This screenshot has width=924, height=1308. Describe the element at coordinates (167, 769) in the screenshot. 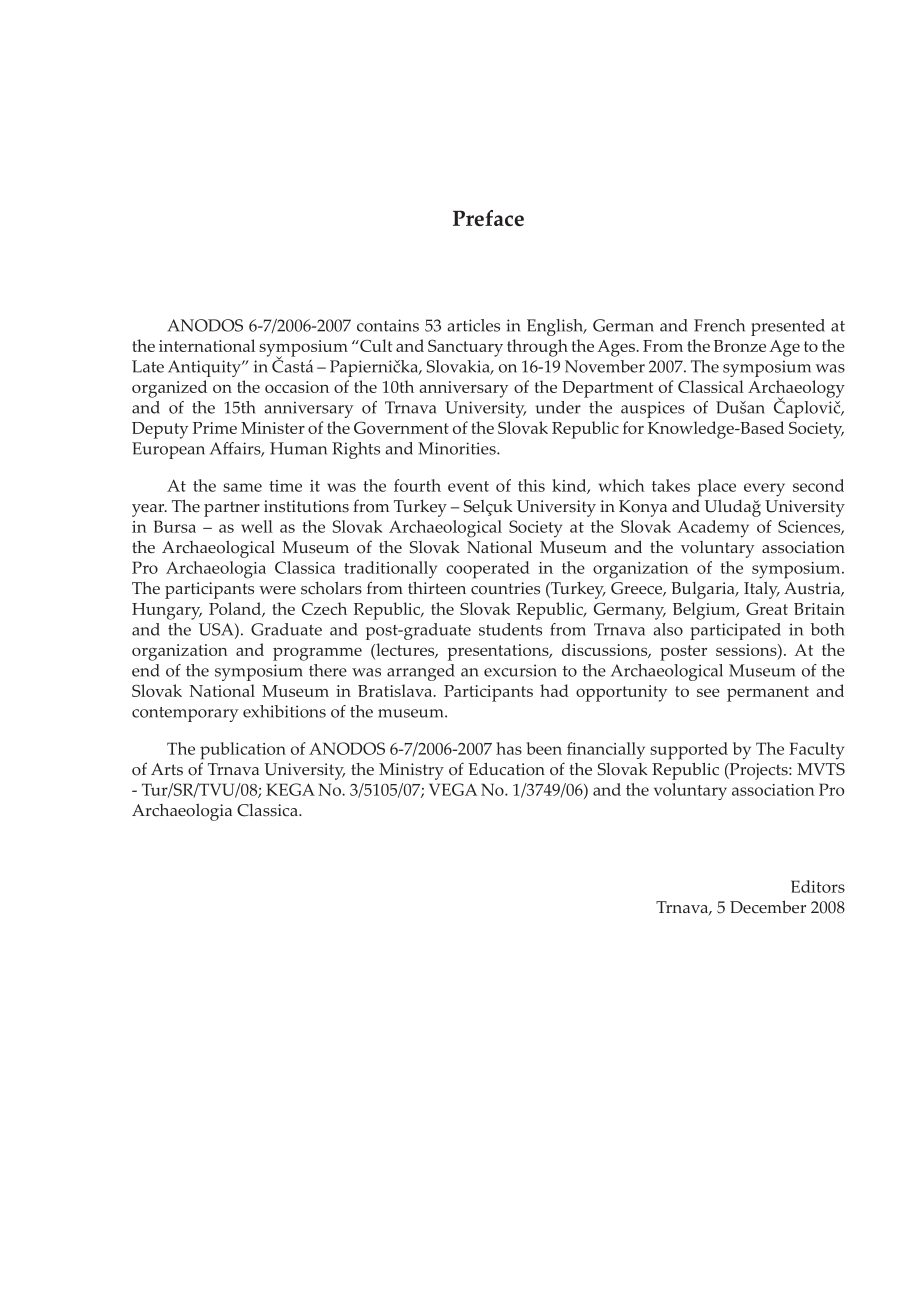

I see `Arts` at that location.
